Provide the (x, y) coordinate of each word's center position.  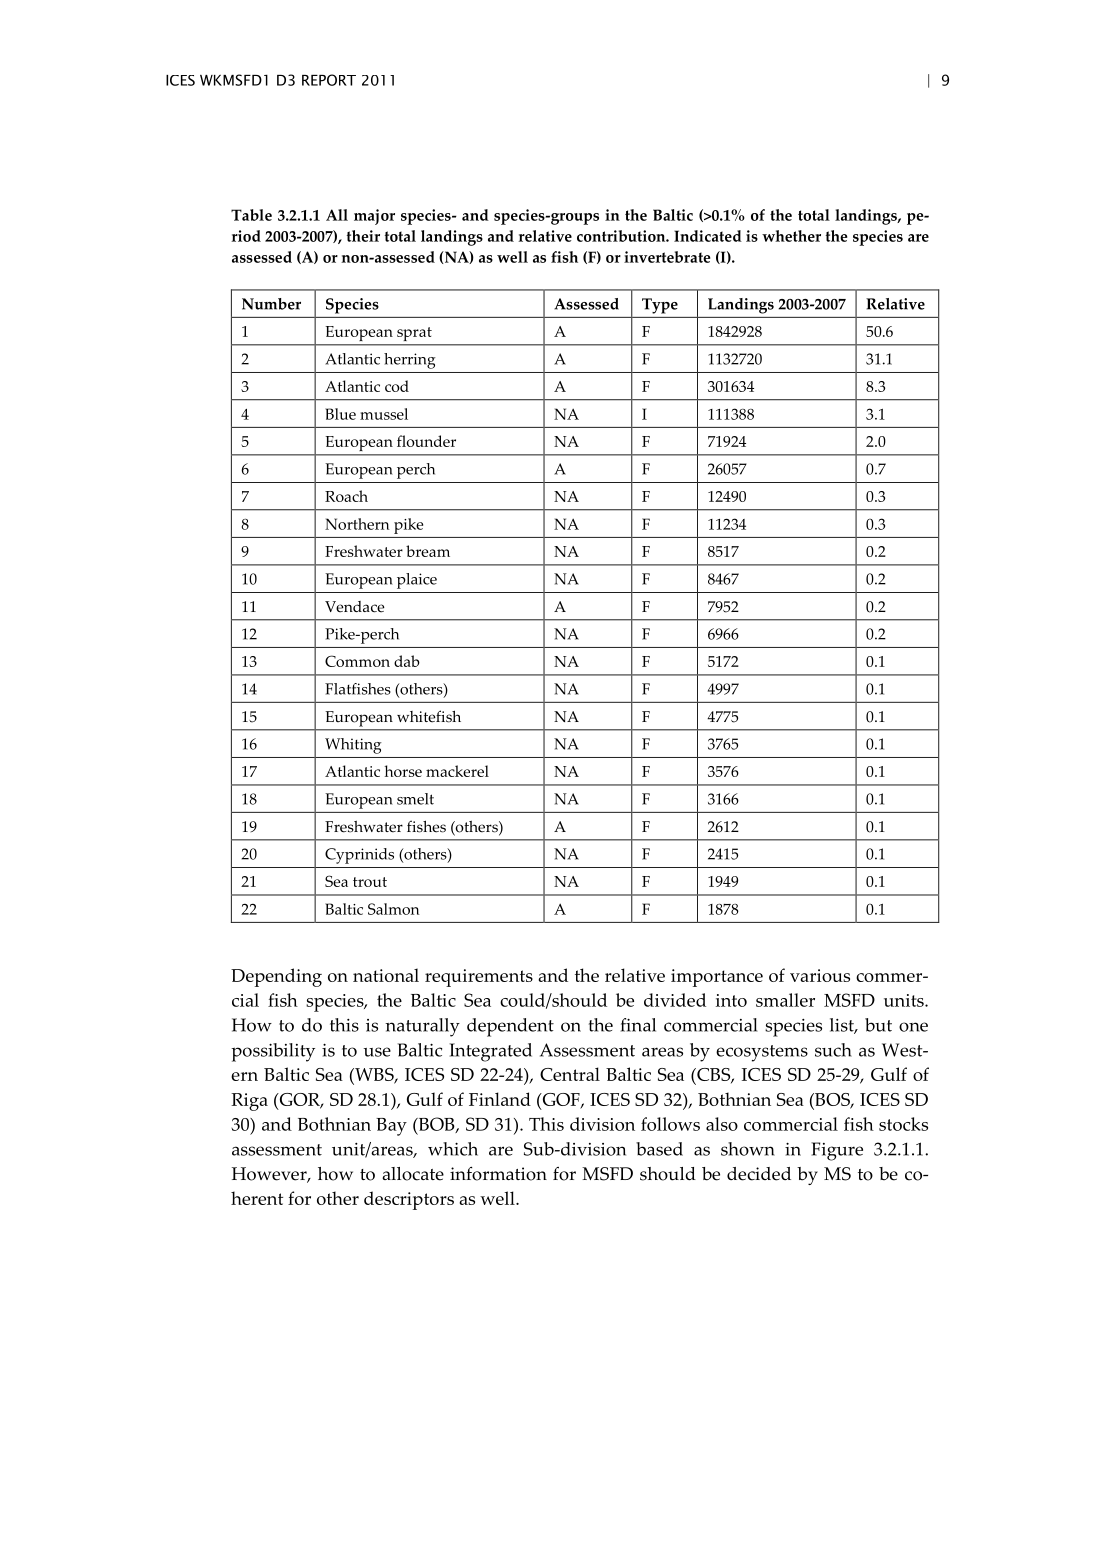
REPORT (329, 80)
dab (407, 661)
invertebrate (667, 257)
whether (791, 236)
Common (357, 661)
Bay (391, 1127)
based (659, 1149)
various (820, 975)
